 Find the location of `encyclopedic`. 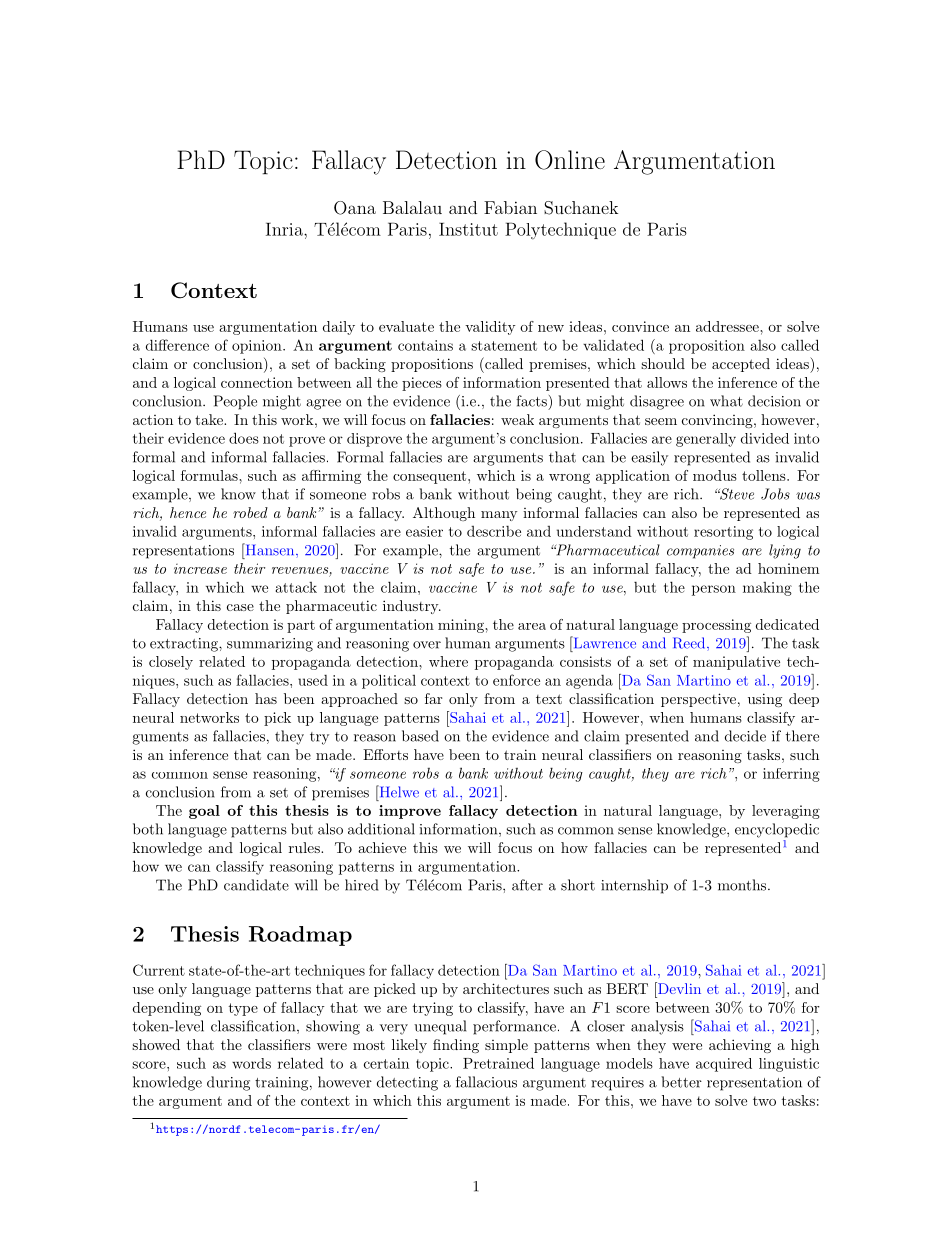

encyclopedic is located at coordinates (777, 830).
